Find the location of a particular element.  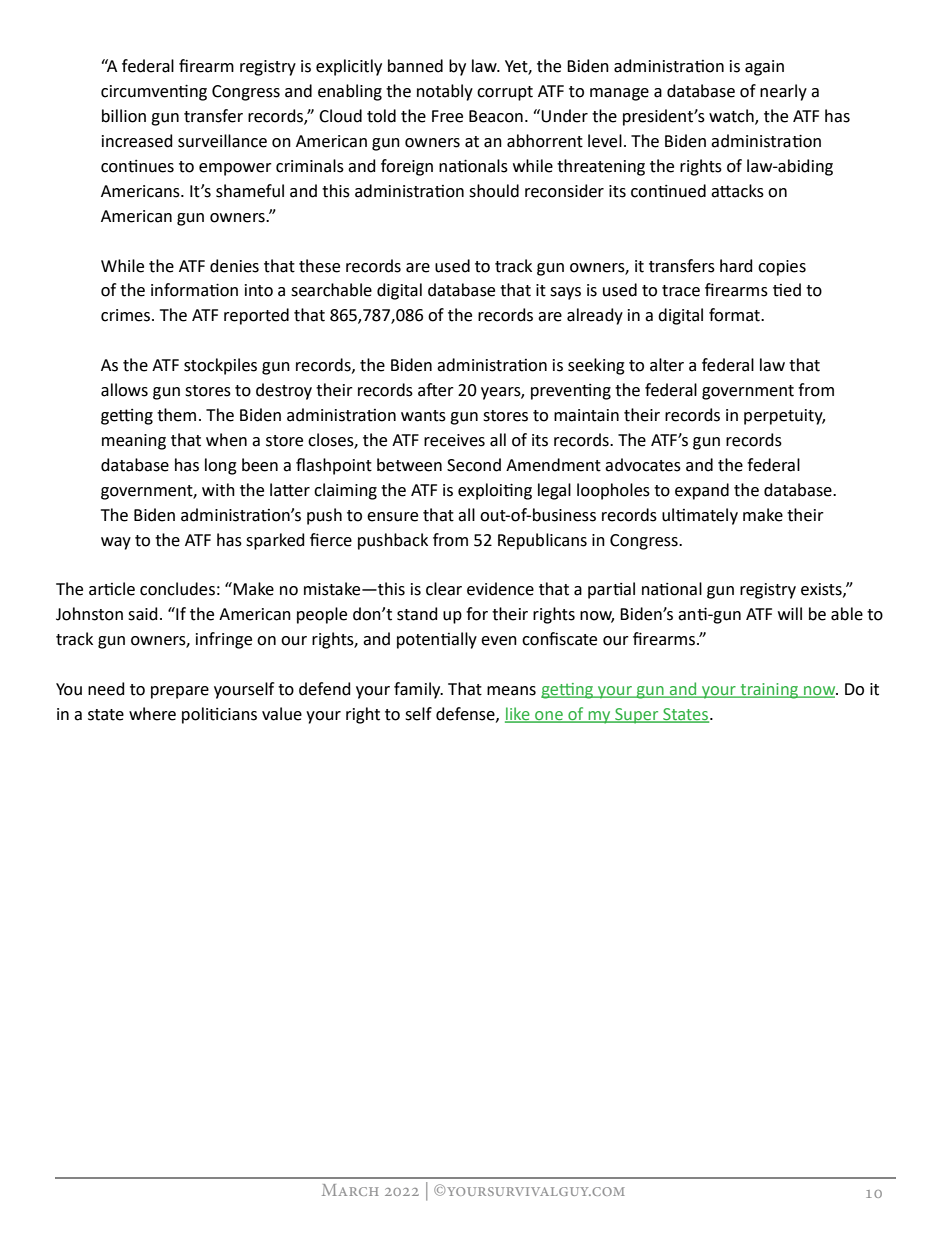

says is located at coordinates (565, 293).
